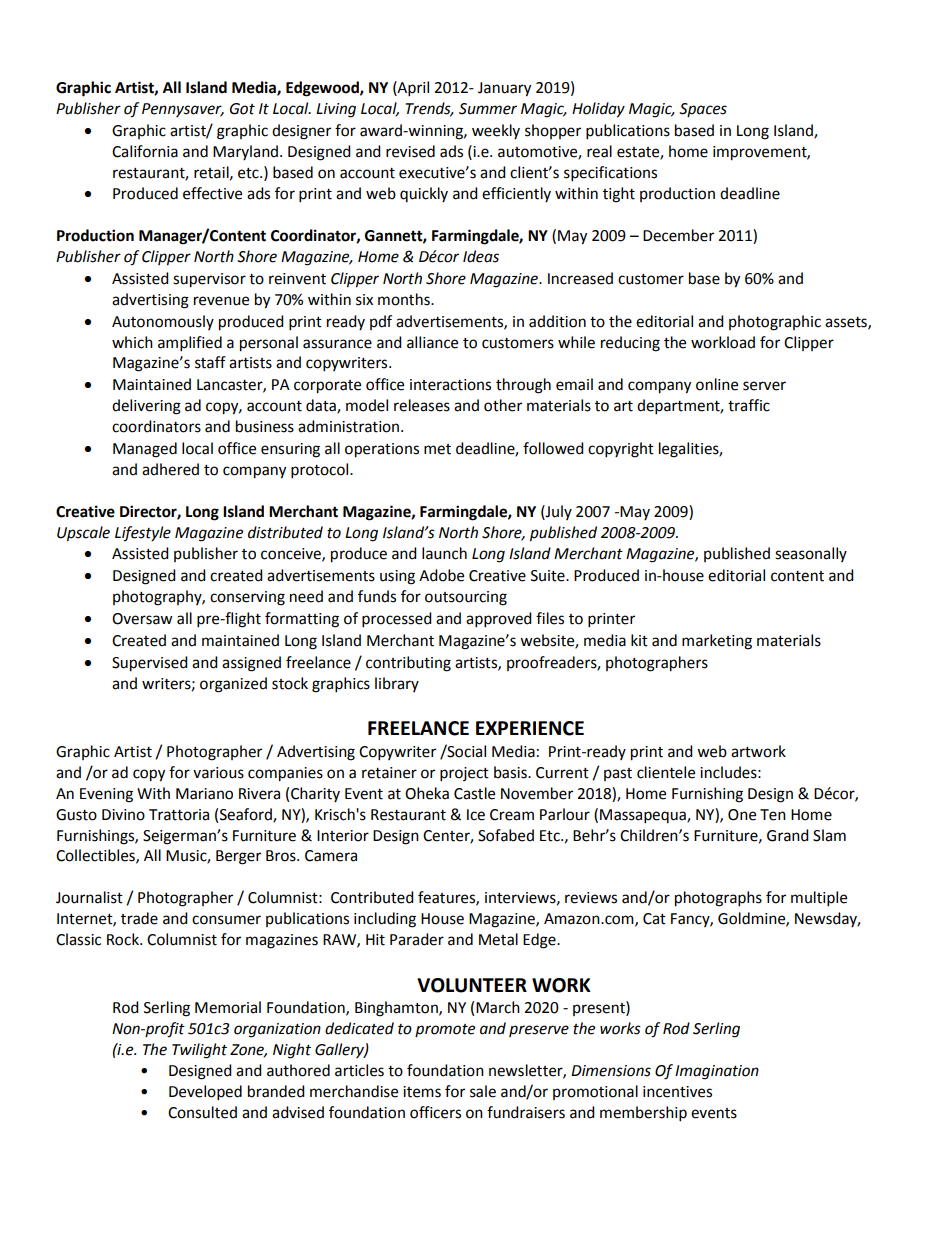 Image resolution: width=952 pixels, height=1233 pixels. What do you see at coordinates (145, 151) in the image?
I see `California` at bounding box center [145, 151].
